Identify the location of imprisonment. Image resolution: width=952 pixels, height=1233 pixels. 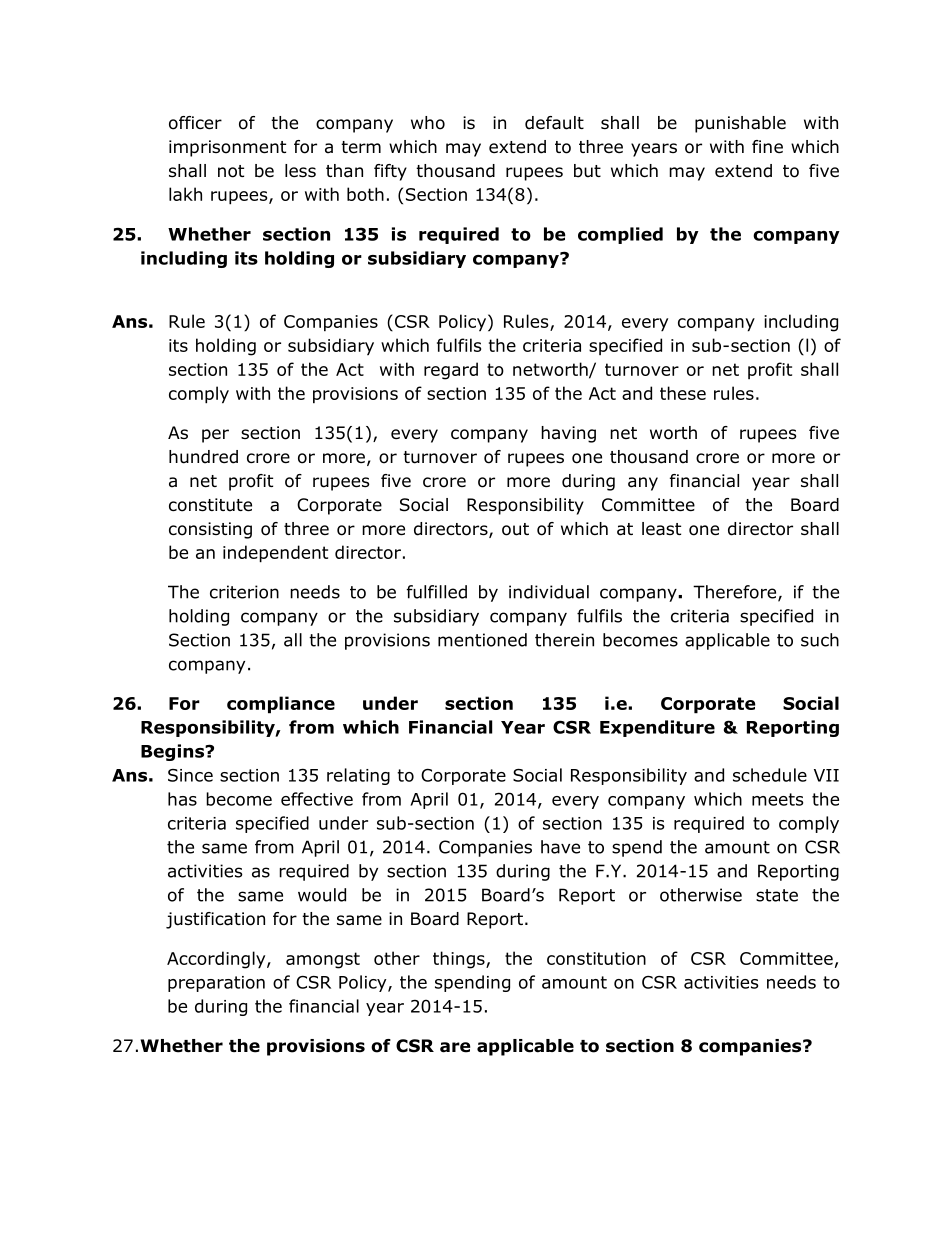
(227, 148).
